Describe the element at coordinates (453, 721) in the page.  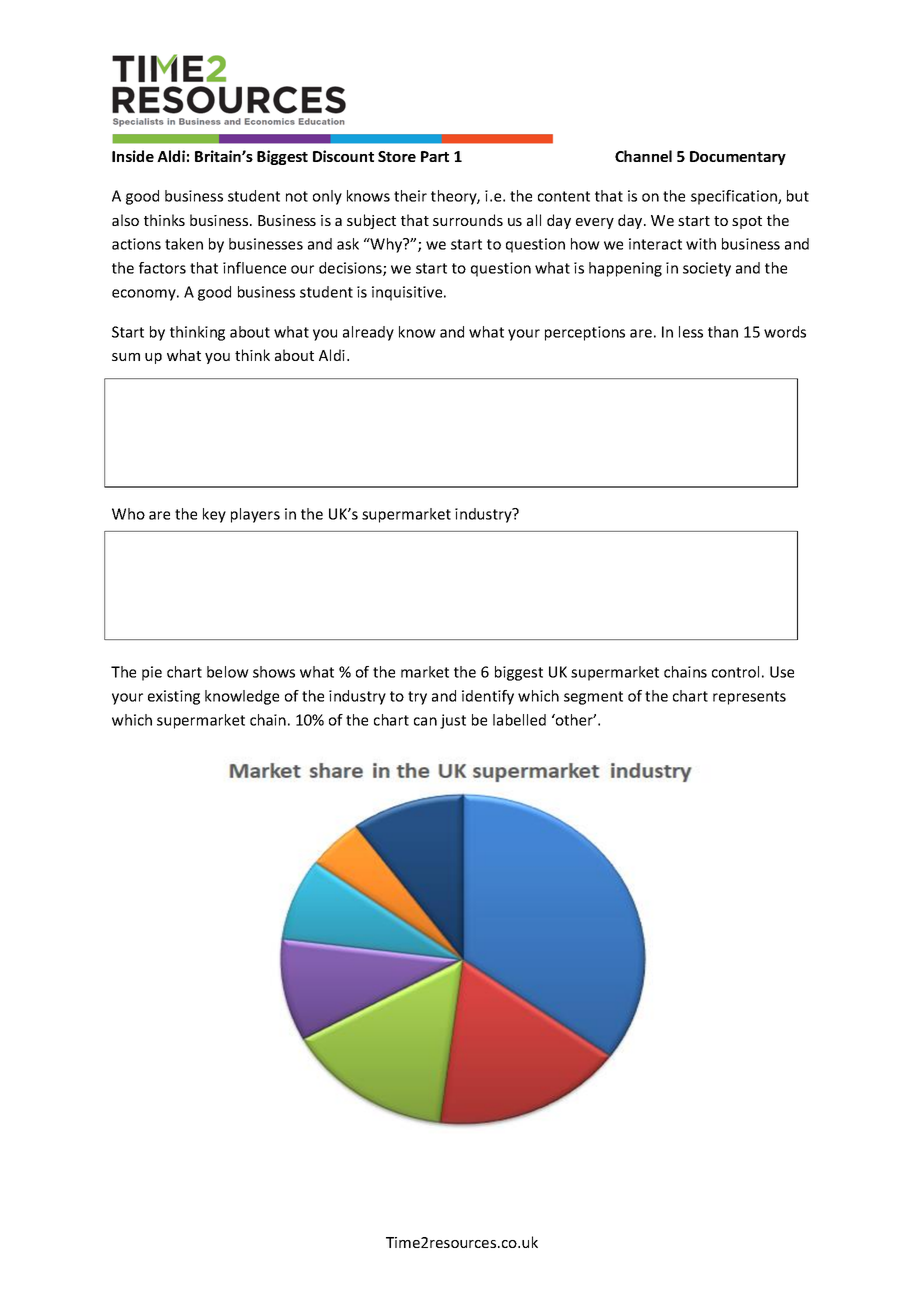
I see `just` at that location.
